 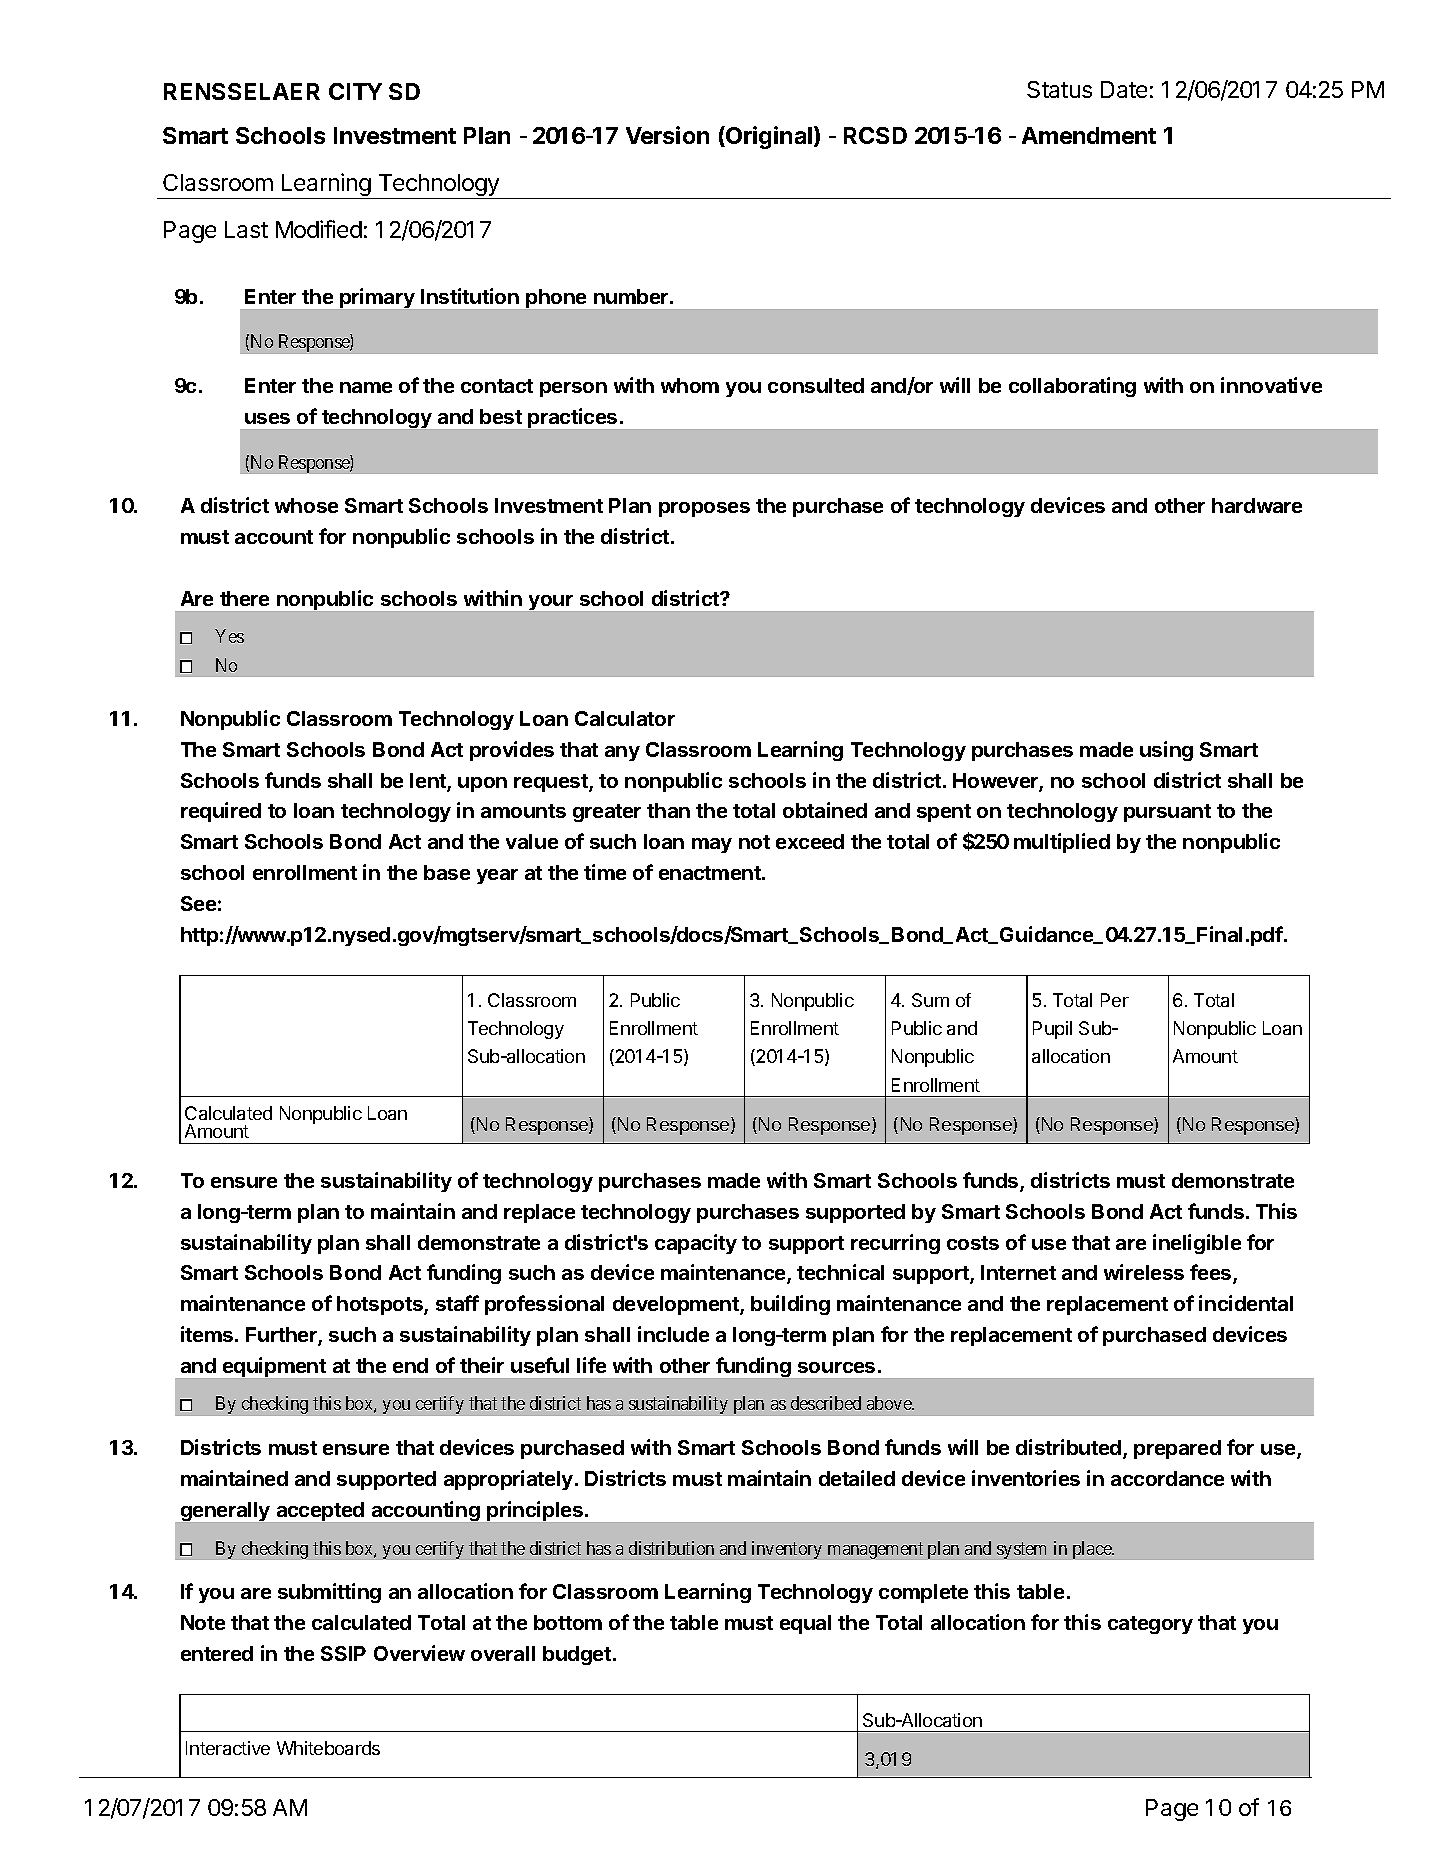 I want to click on Original, so click(x=768, y=137).
